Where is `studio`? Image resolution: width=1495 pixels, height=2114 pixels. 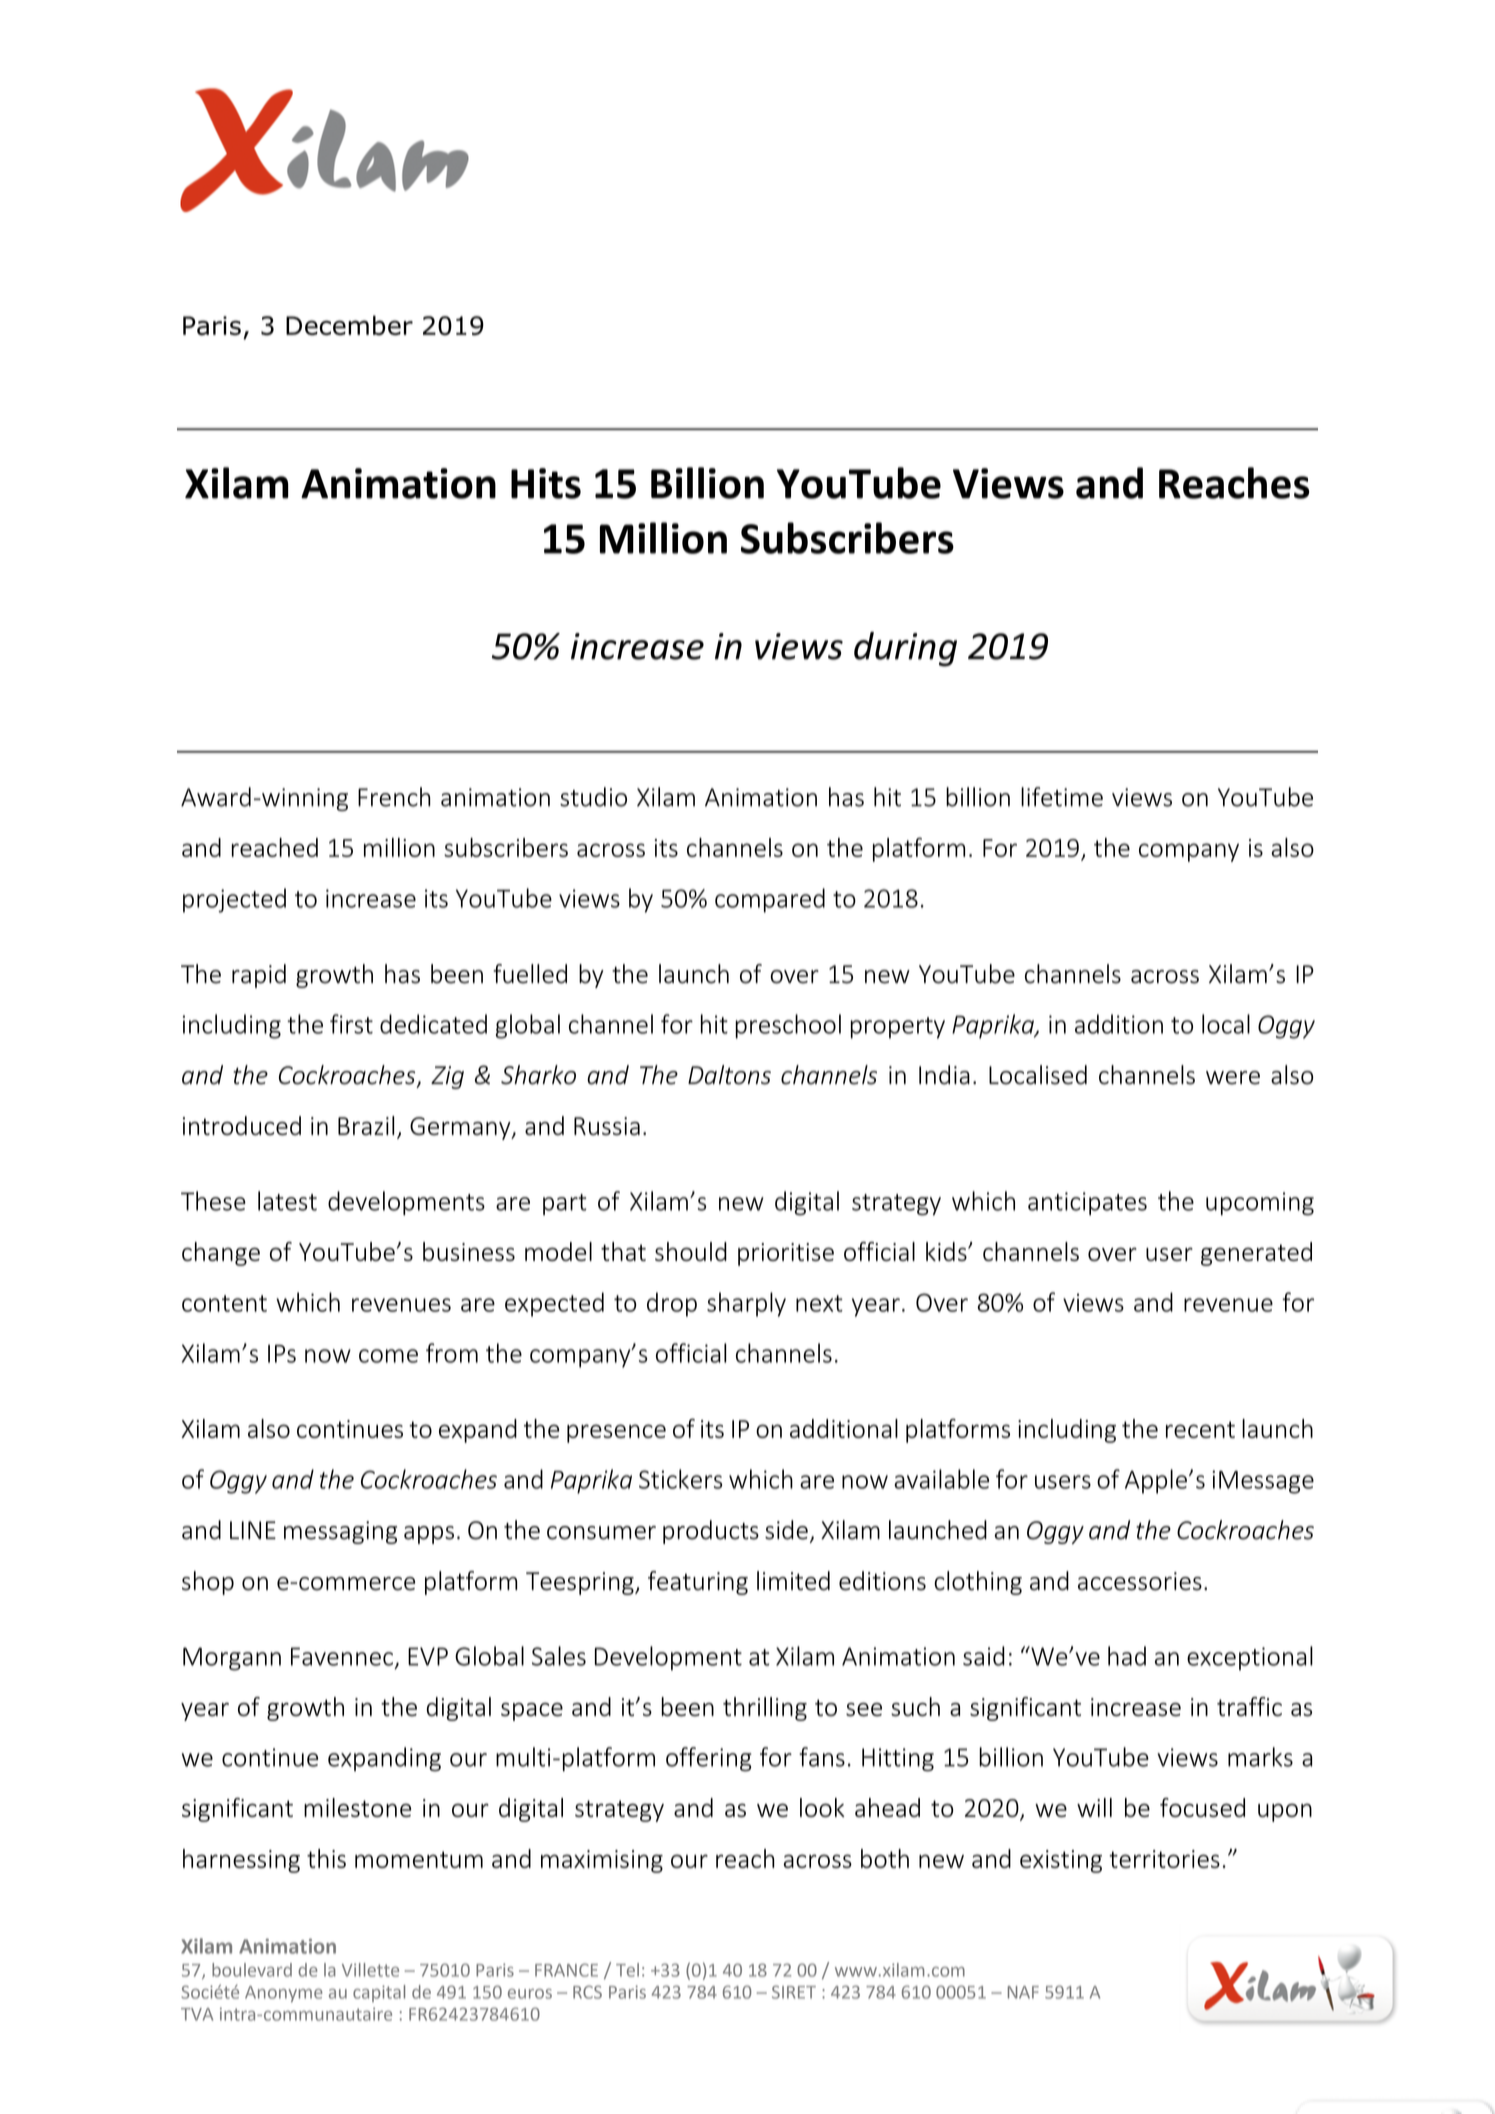 studio is located at coordinates (593, 797).
